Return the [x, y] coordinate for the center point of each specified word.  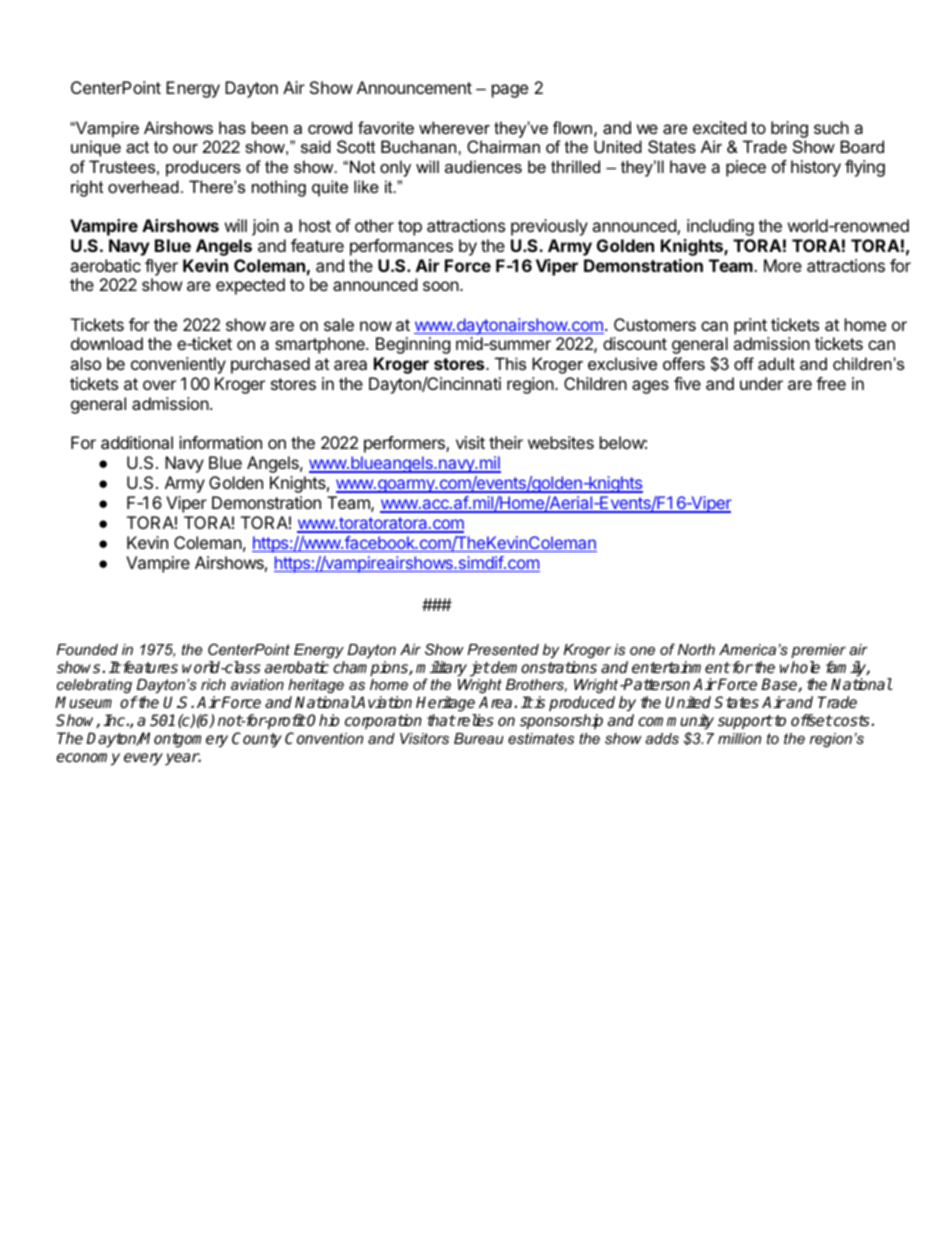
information [220, 442]
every [143, 759]
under [761, 383]
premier [818, 651]
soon [442, 286]
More [783, 265]
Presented [503, 649]
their [506, 442]
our [185, 148]
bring [789, 131]
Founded [87, 649]
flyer [161, 267]
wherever [454, 127]
